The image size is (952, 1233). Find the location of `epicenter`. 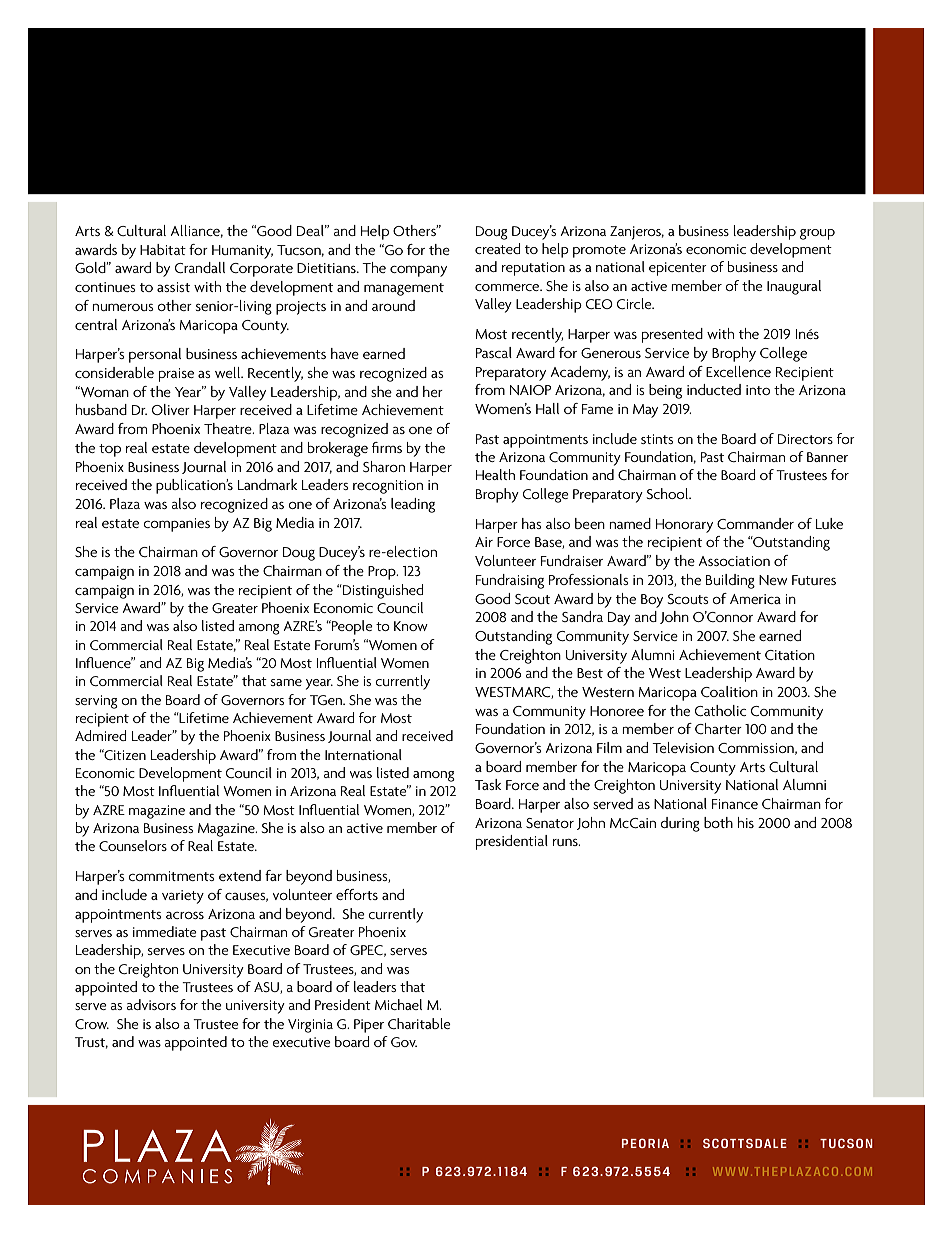

epicenter is located at coordinates (678, 269).
